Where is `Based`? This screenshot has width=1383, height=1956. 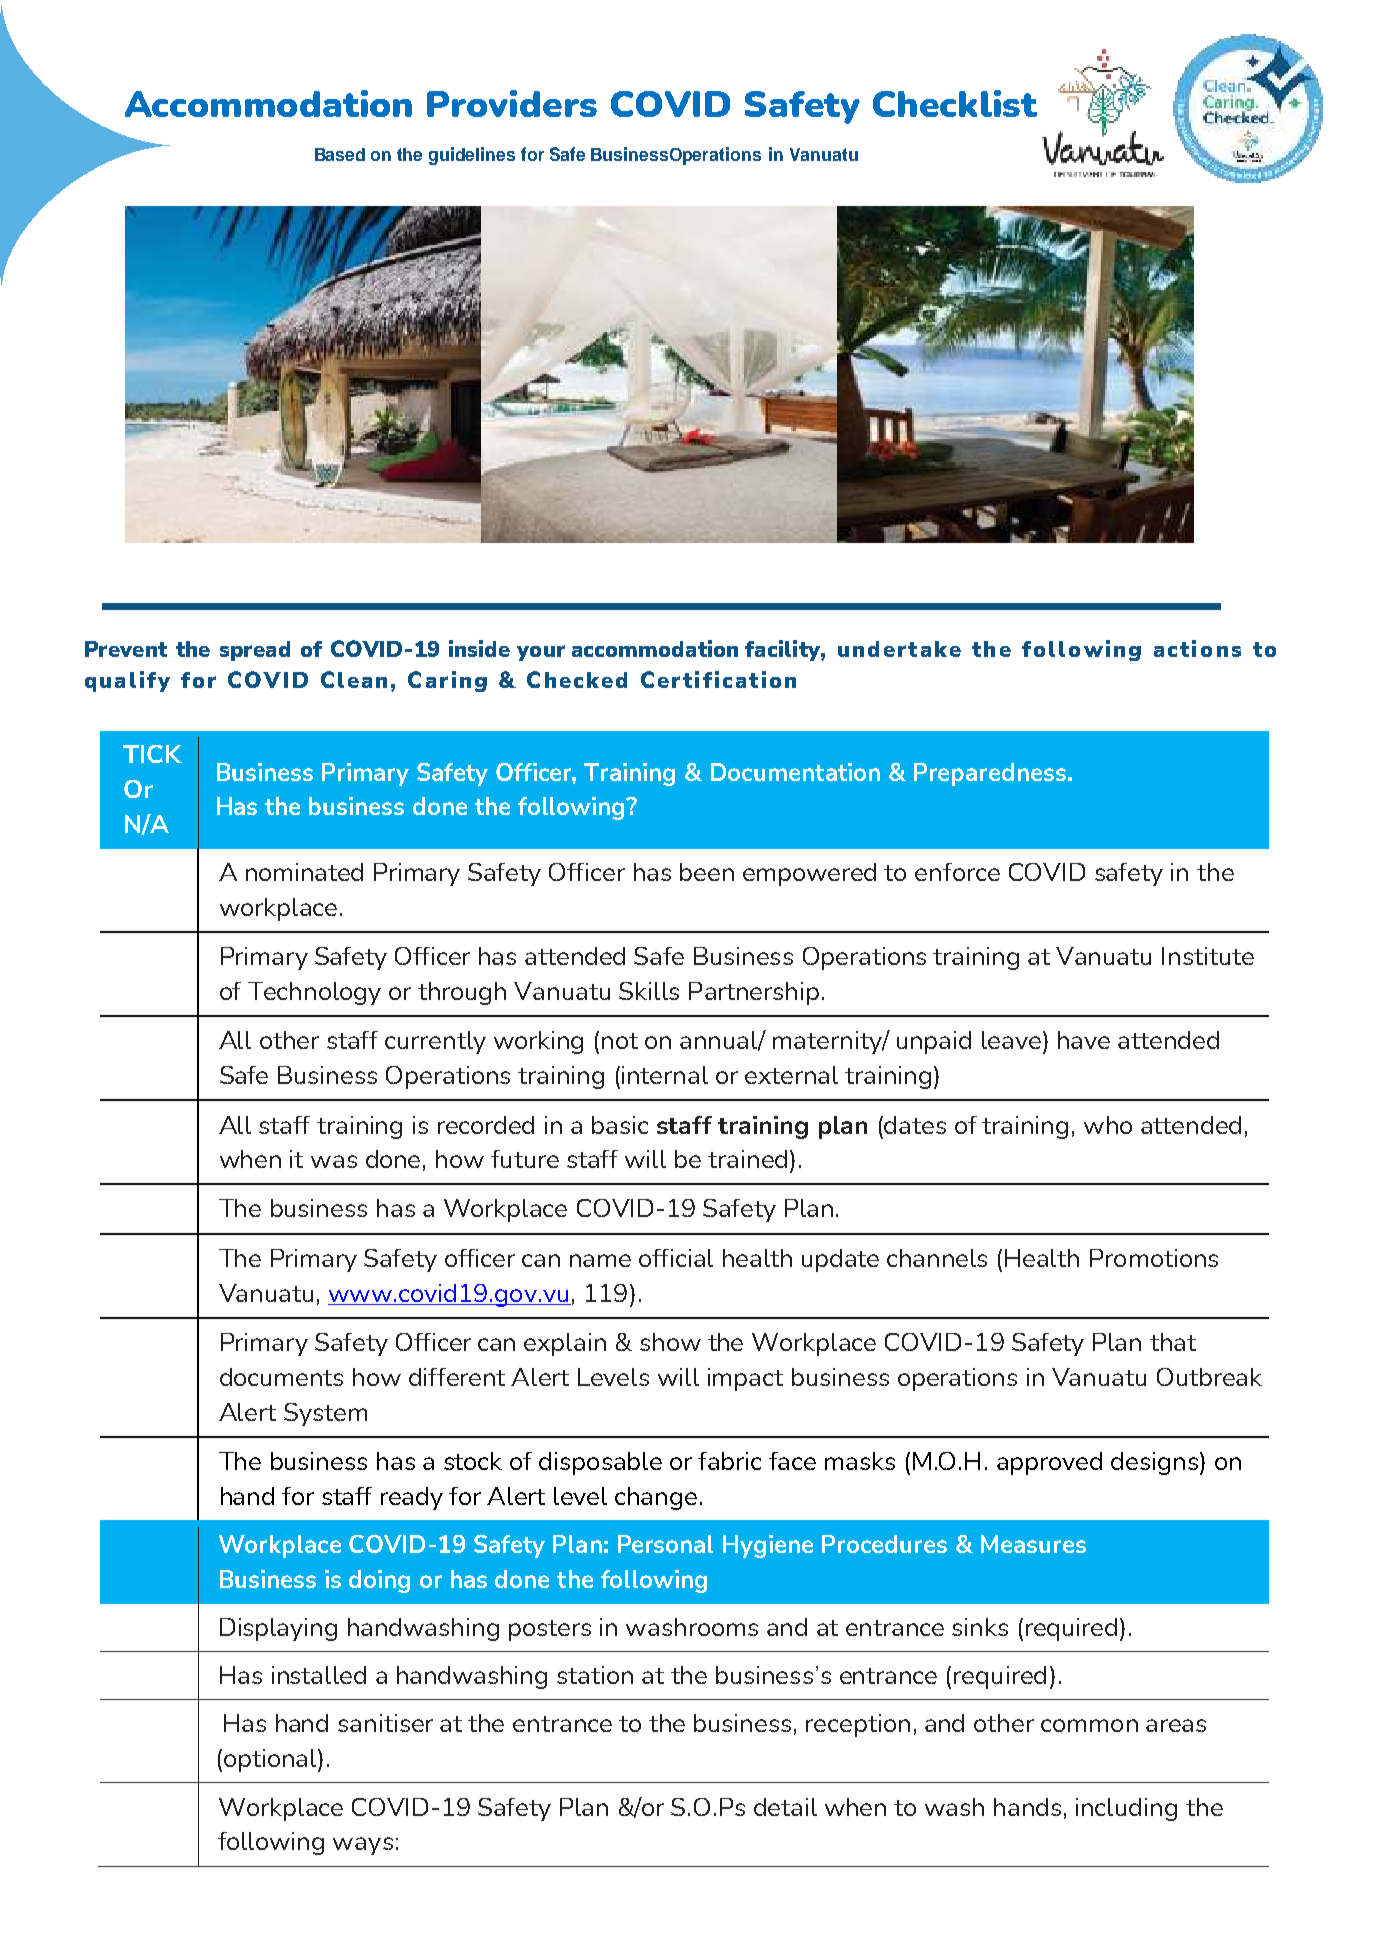
Based is located at coordinates (340, 154).
